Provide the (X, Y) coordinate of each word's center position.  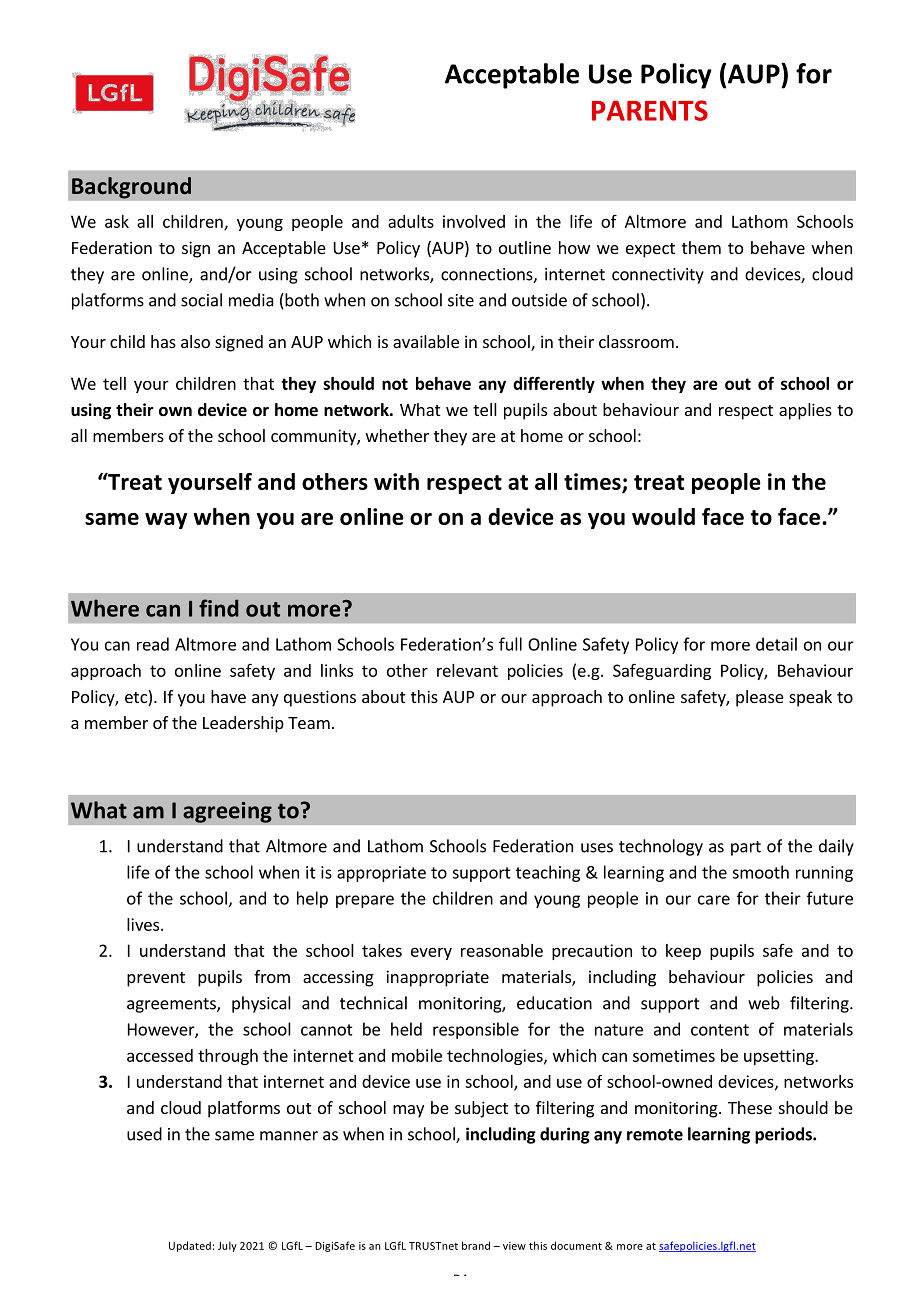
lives (144, 924)
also (195, 341)
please (760, 698)
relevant (467, 670)
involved (474, 221)
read (153, 644)
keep (683, 952)
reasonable (502, 950)
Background (131, 188)
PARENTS (650, 110)
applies (805, 411)
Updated (190, 1246)
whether (397, 435)
